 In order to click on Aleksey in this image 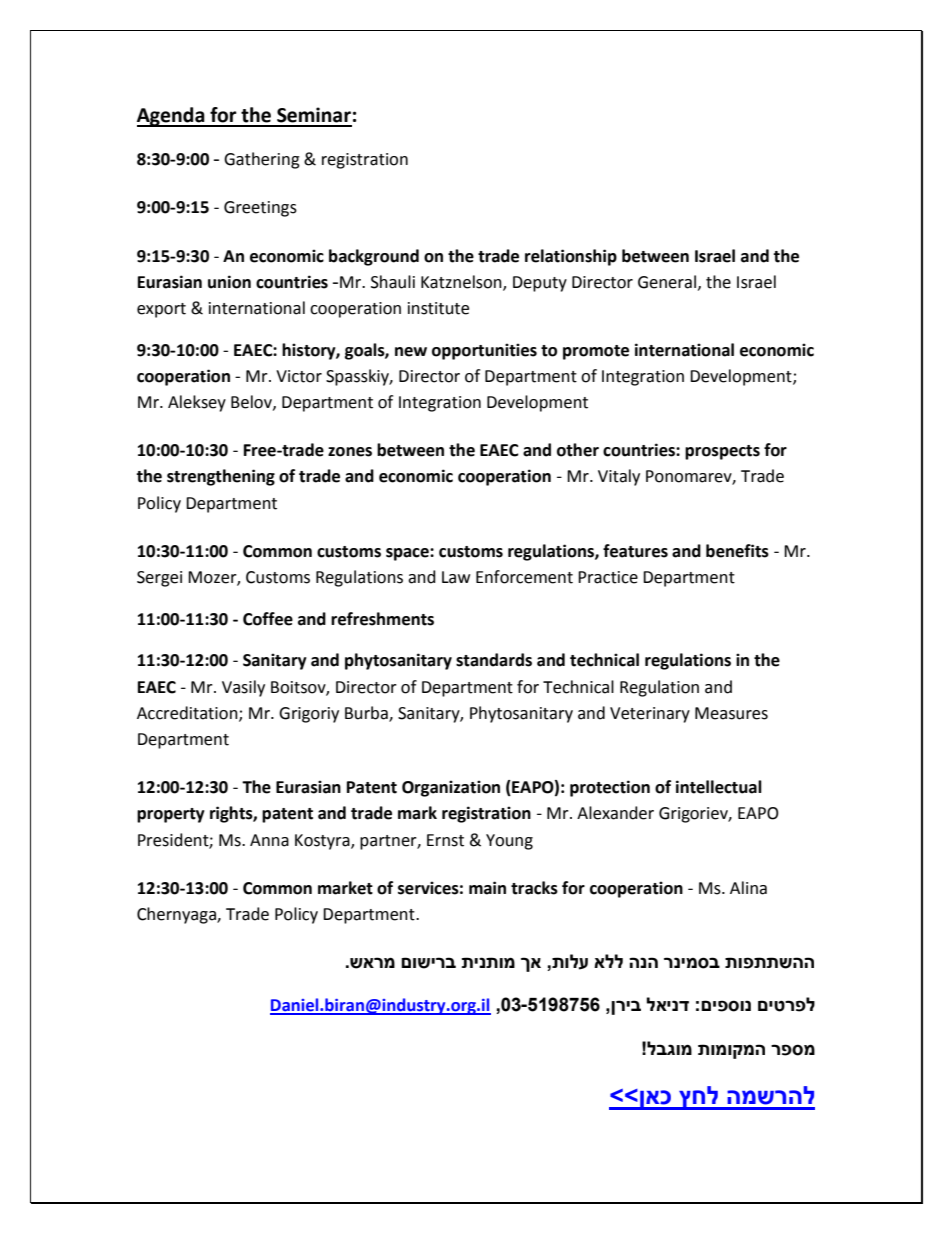, I will do `click(197, 403)`.
